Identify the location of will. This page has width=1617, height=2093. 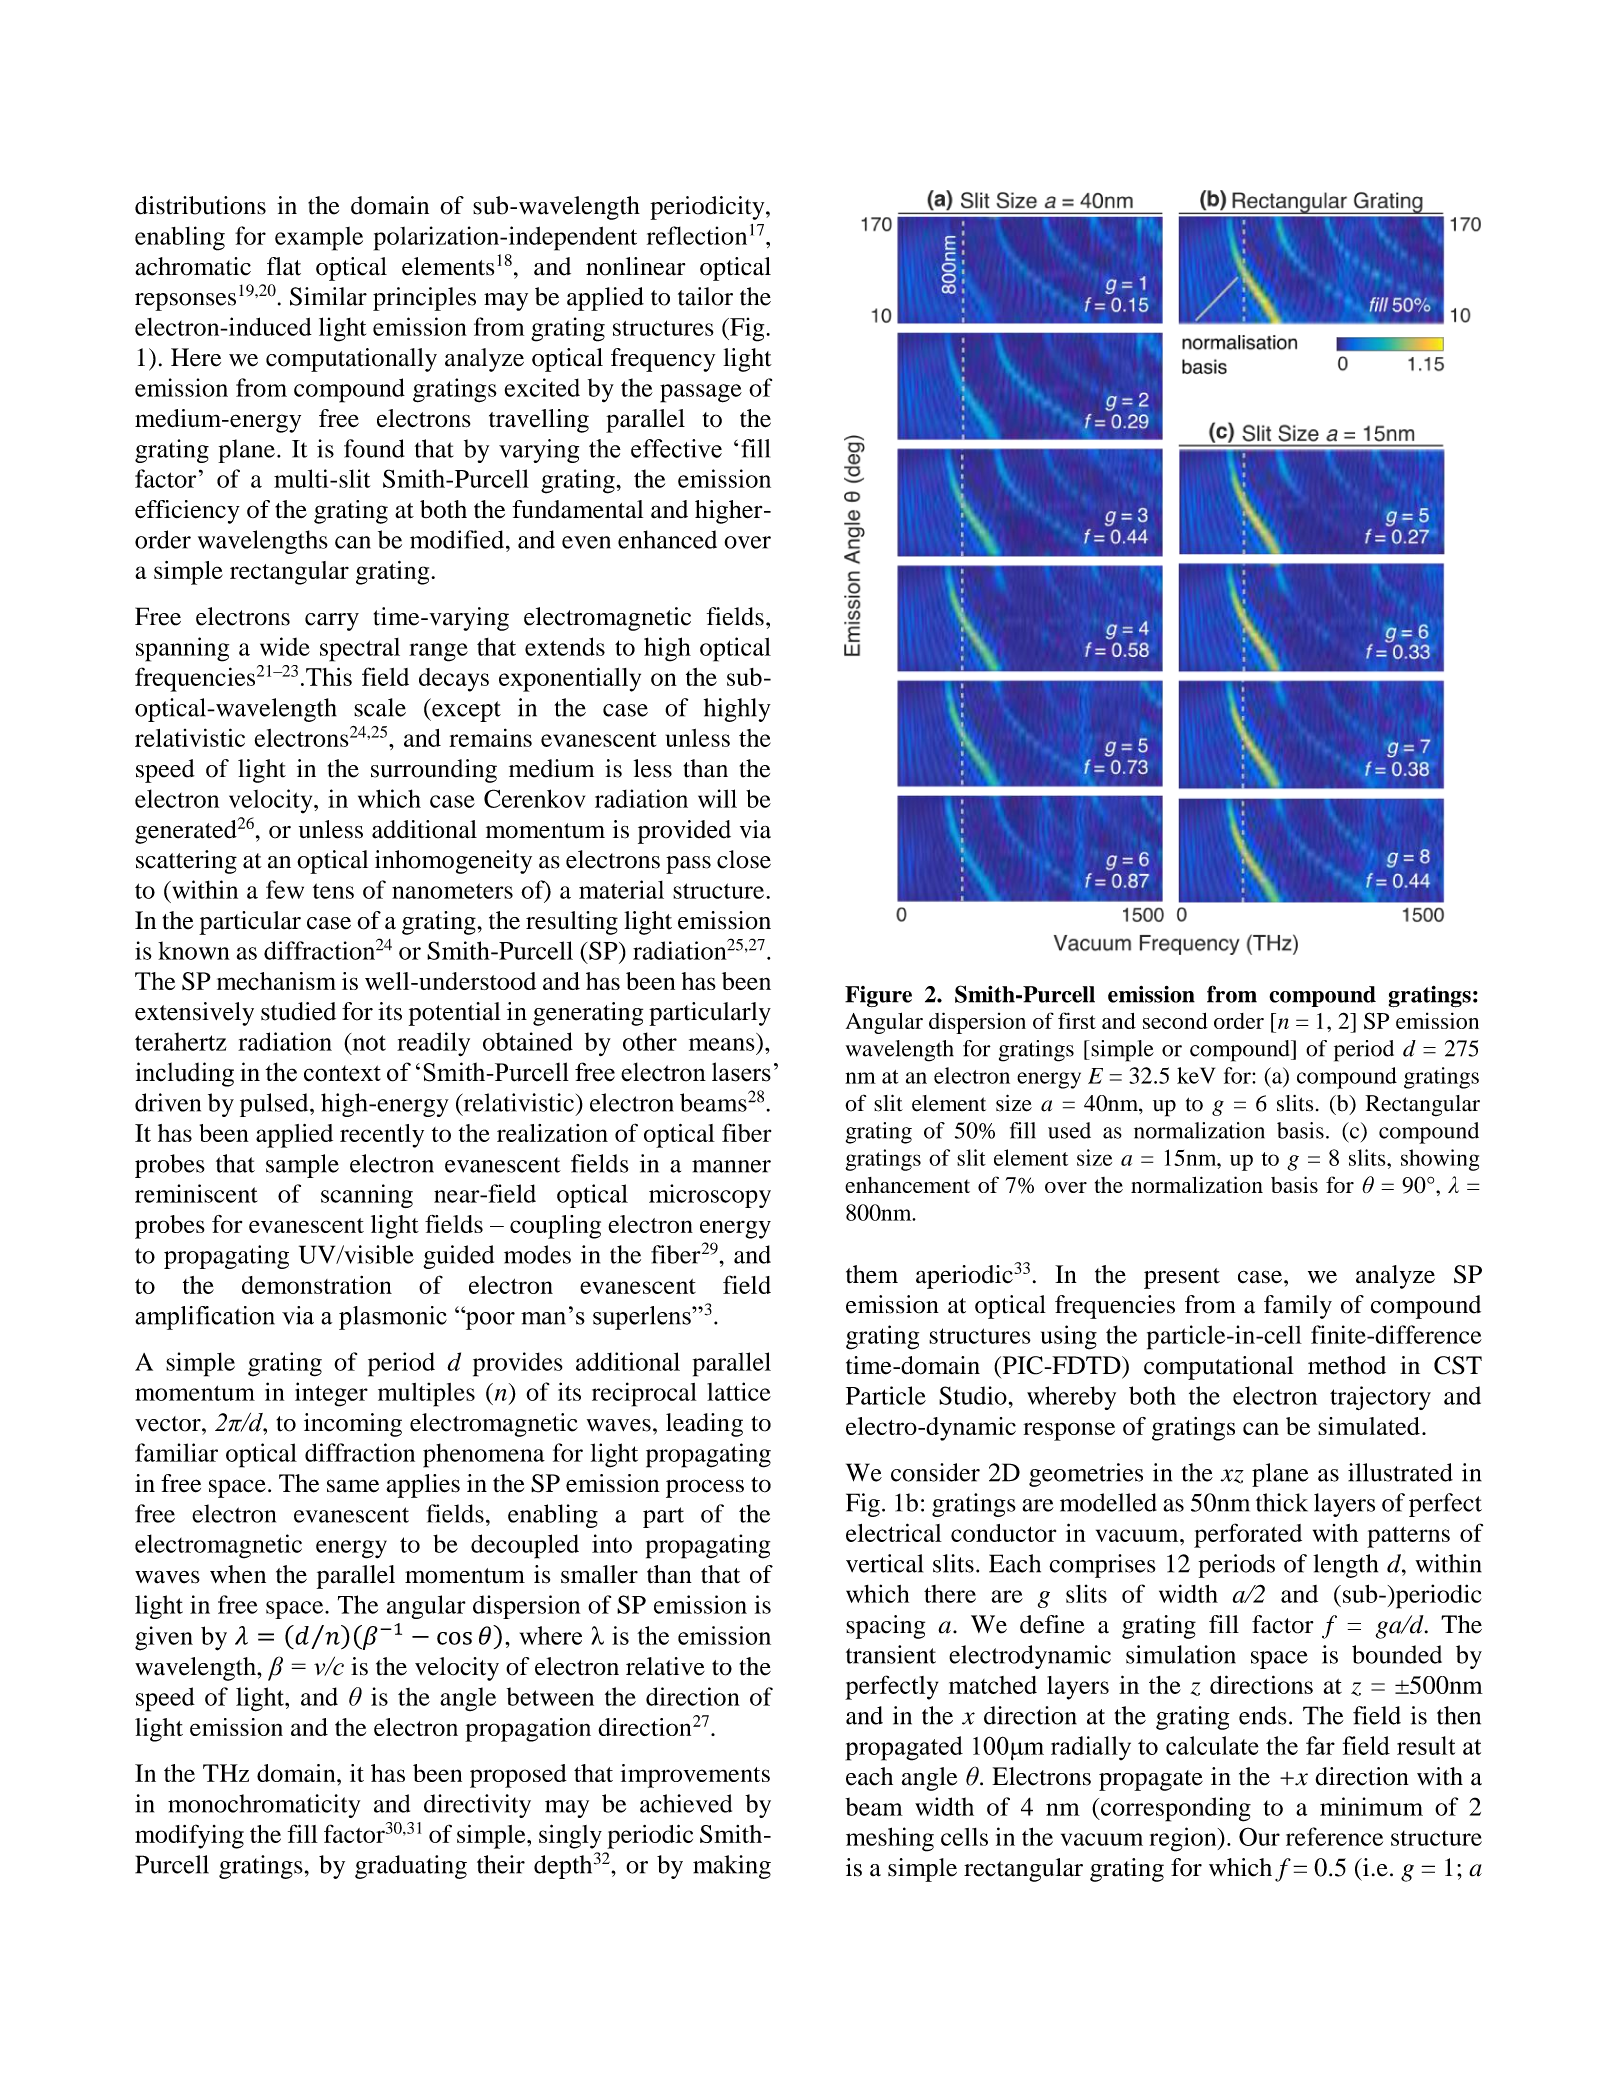
(717, 798).
